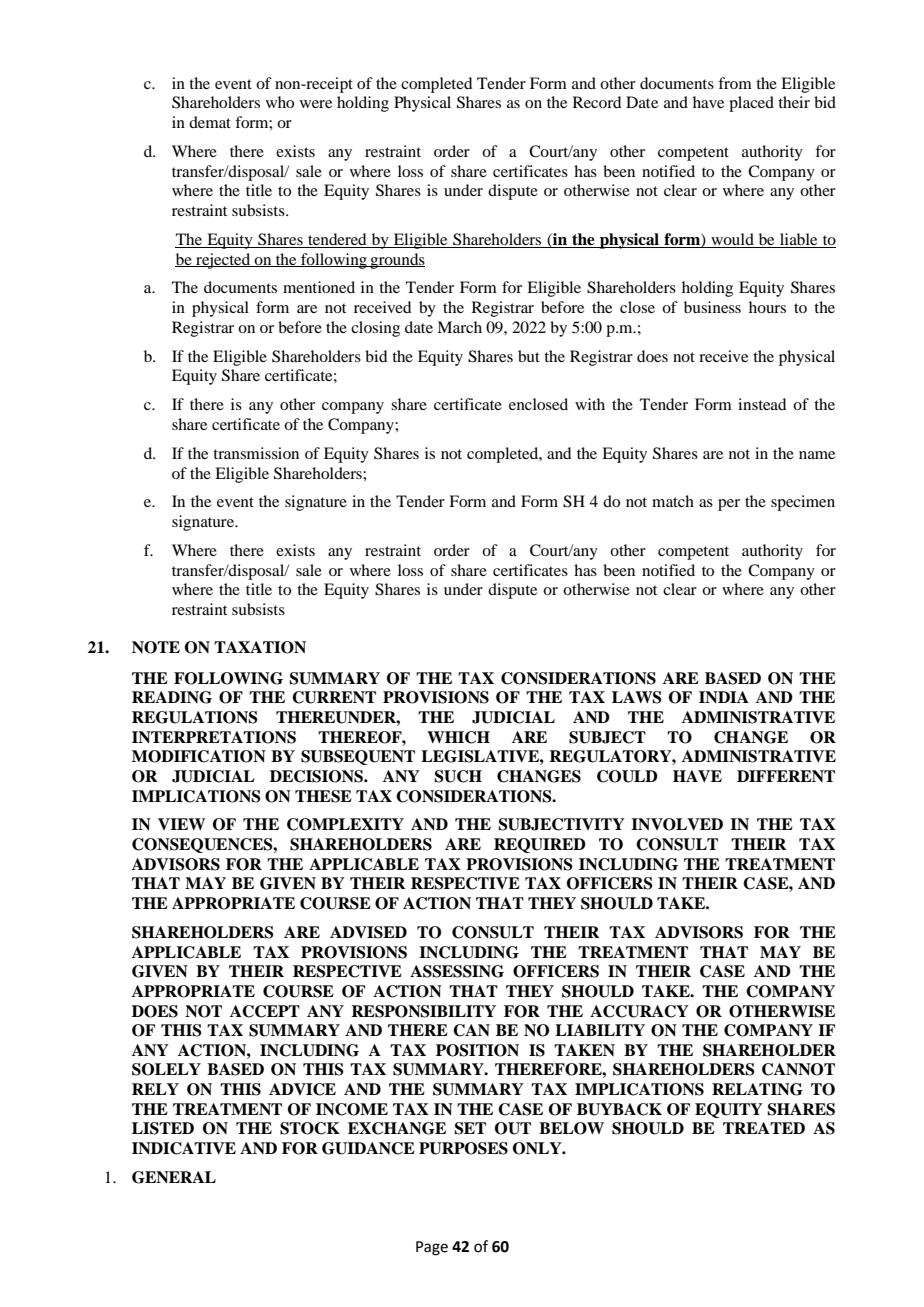 The image size is (924, 1307). Describe the element at coordinates (260, 647) in the screenshot. I see `TAXATION` at that location.
